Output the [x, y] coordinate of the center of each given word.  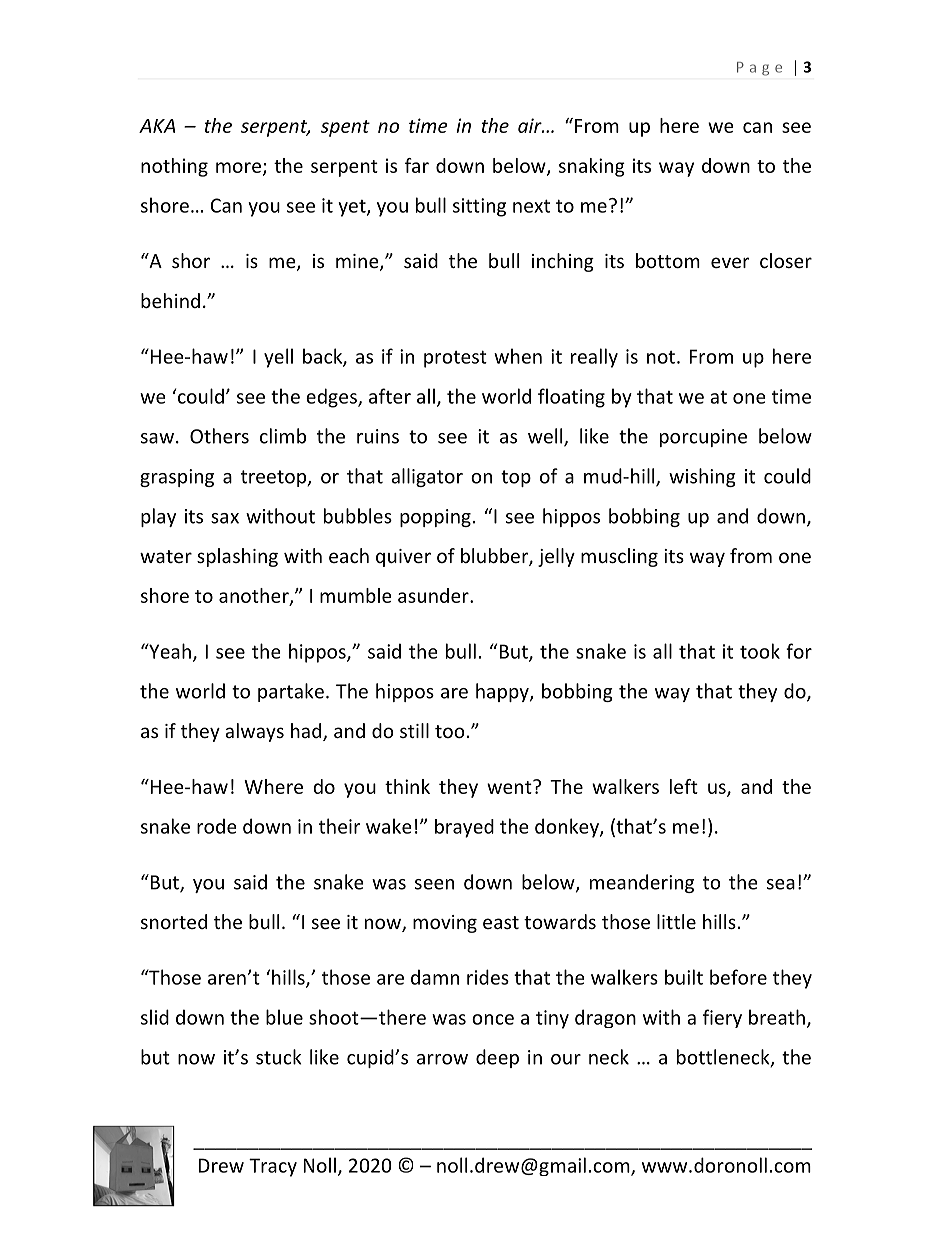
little [676, 921]
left [684, 786]
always [254, 732]
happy [503, 692]
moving [445, 924]
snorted [174, 921]
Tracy [273, 1167]
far [417, 165]
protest [455, 359]
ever [730, 262]
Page [759, 69]
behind [170, 300]
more [238, 167]
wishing [702, 477]
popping [435, 518]
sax [225, 518]
